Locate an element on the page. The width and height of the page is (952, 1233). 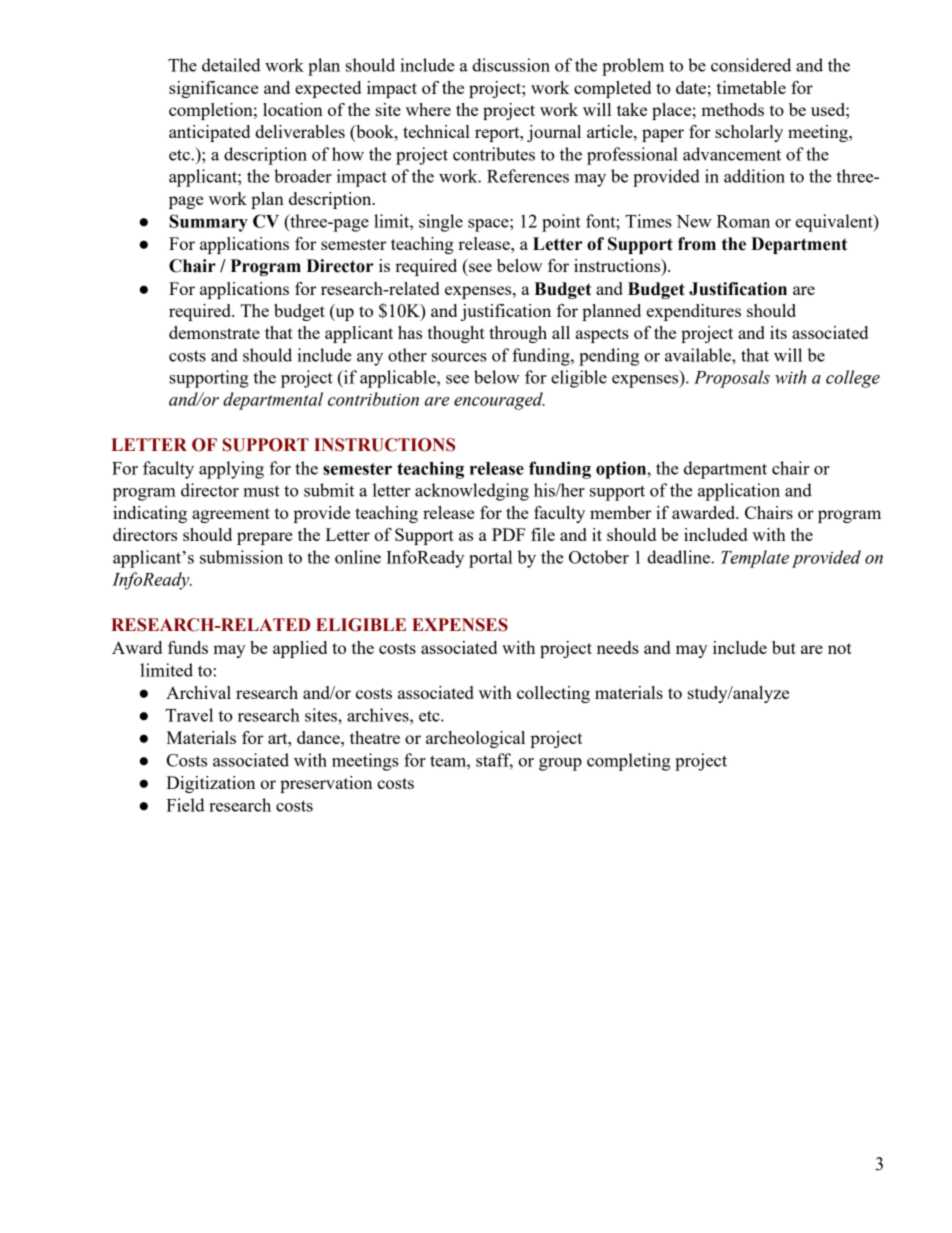
Digitization is located at coordinates (210, 784).
